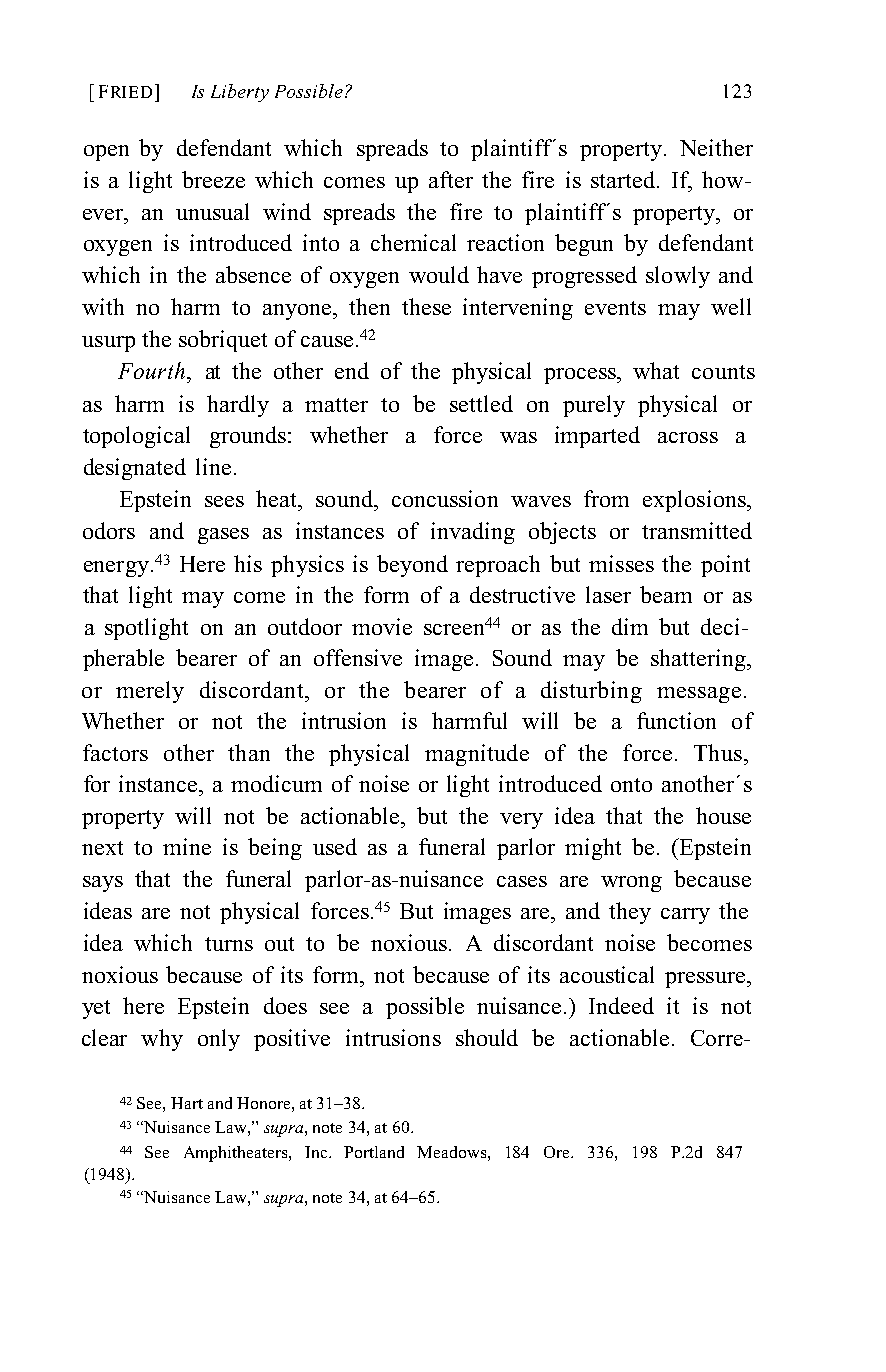 The height and width of the document is (1372, 886). Describe the element at coordinates (187, 1103) in the document. I see `Hart` at that location.
